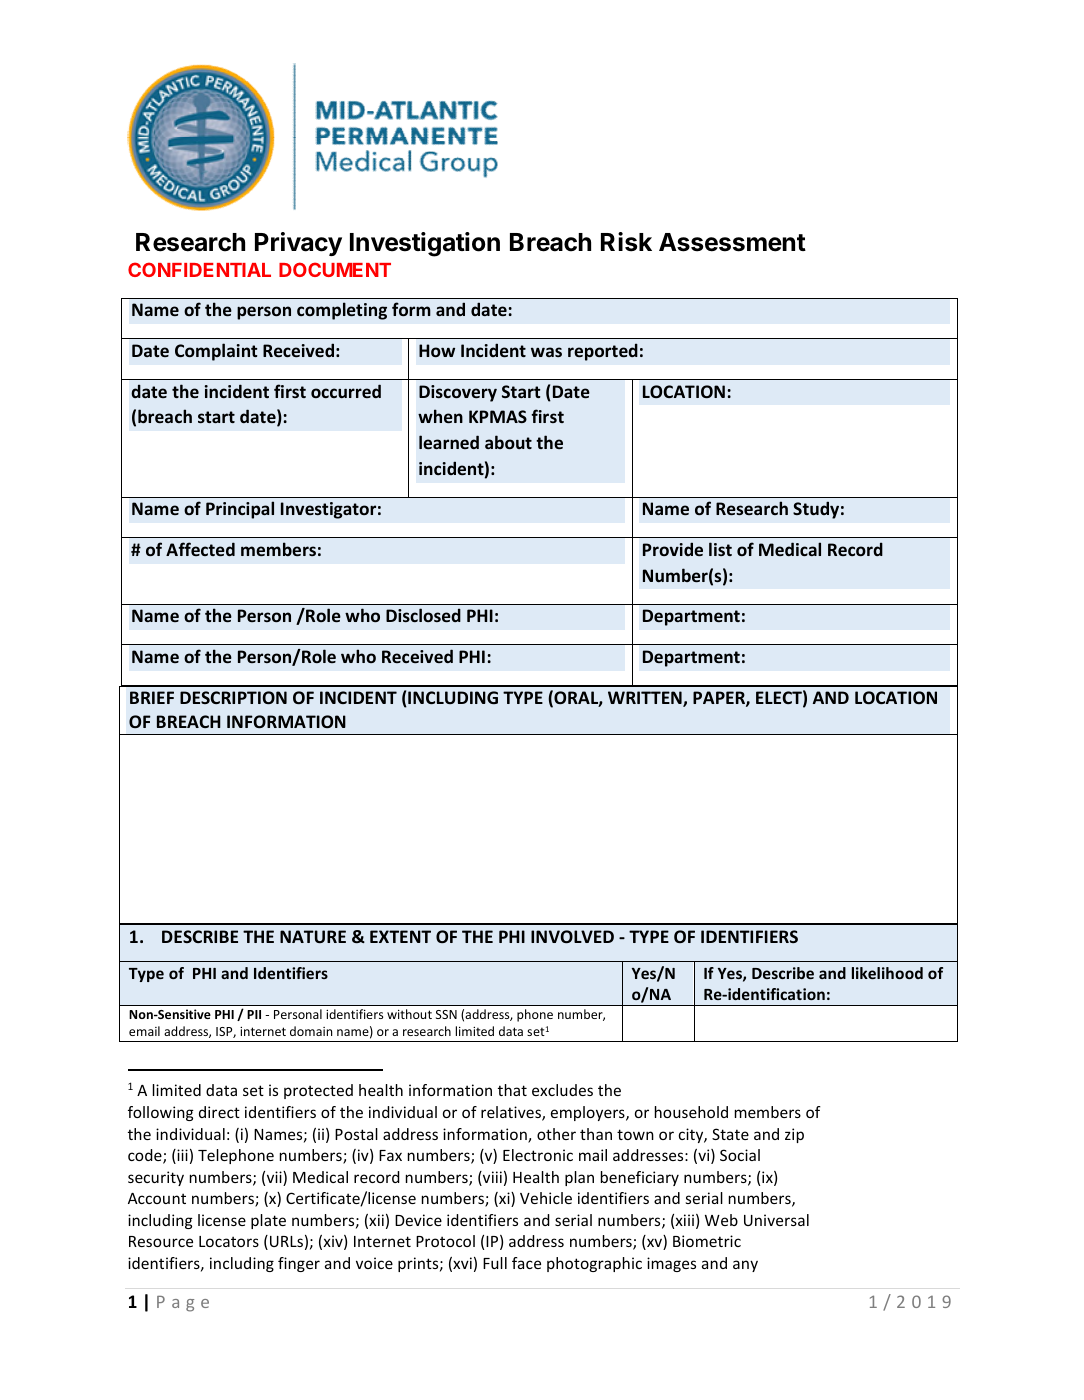  I want to click on Investigation, so click(425, 244).
